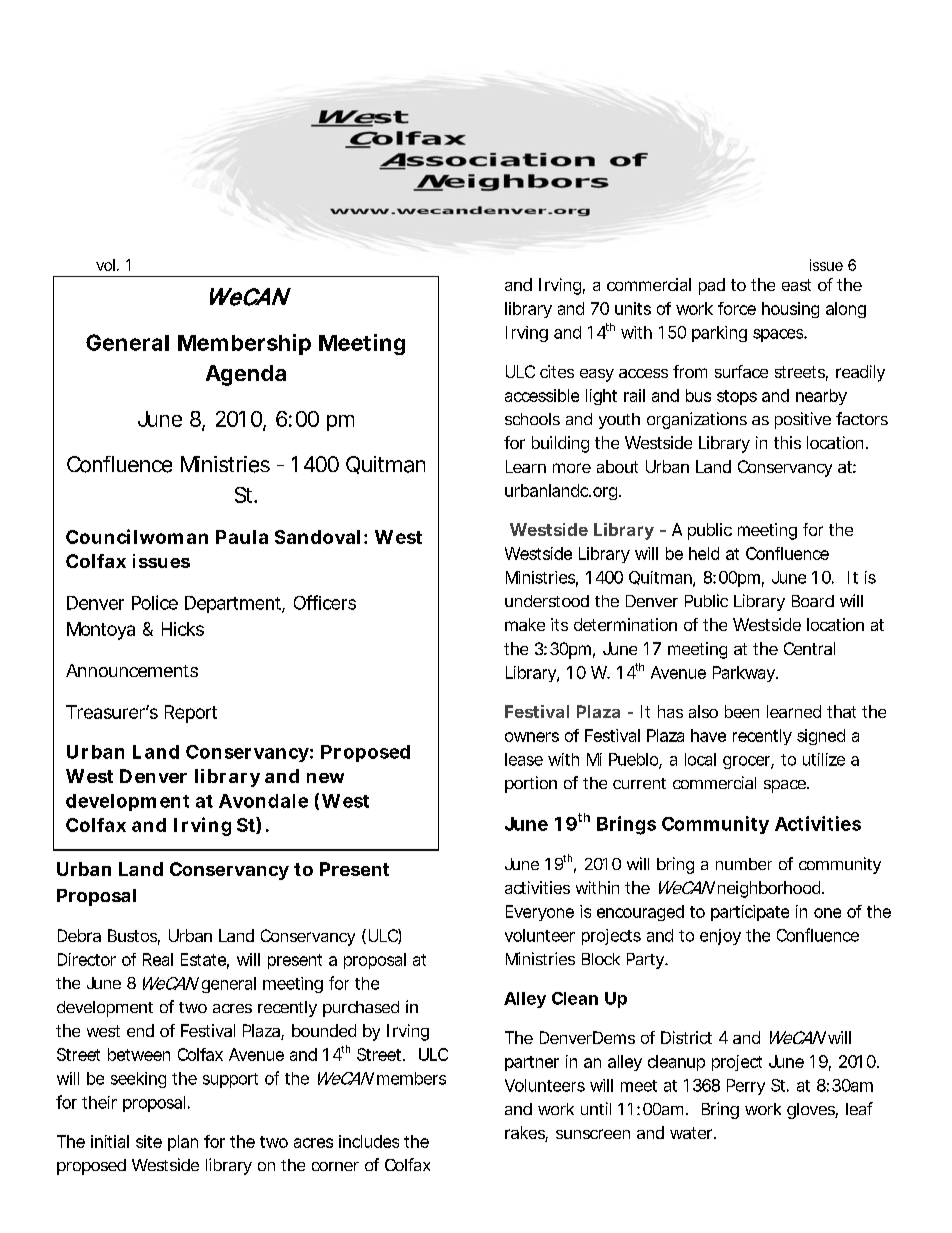 The image size is (952, 1233). Describe the element at coordinates (742, 711) in the screenshot. I see `been` at that location.
